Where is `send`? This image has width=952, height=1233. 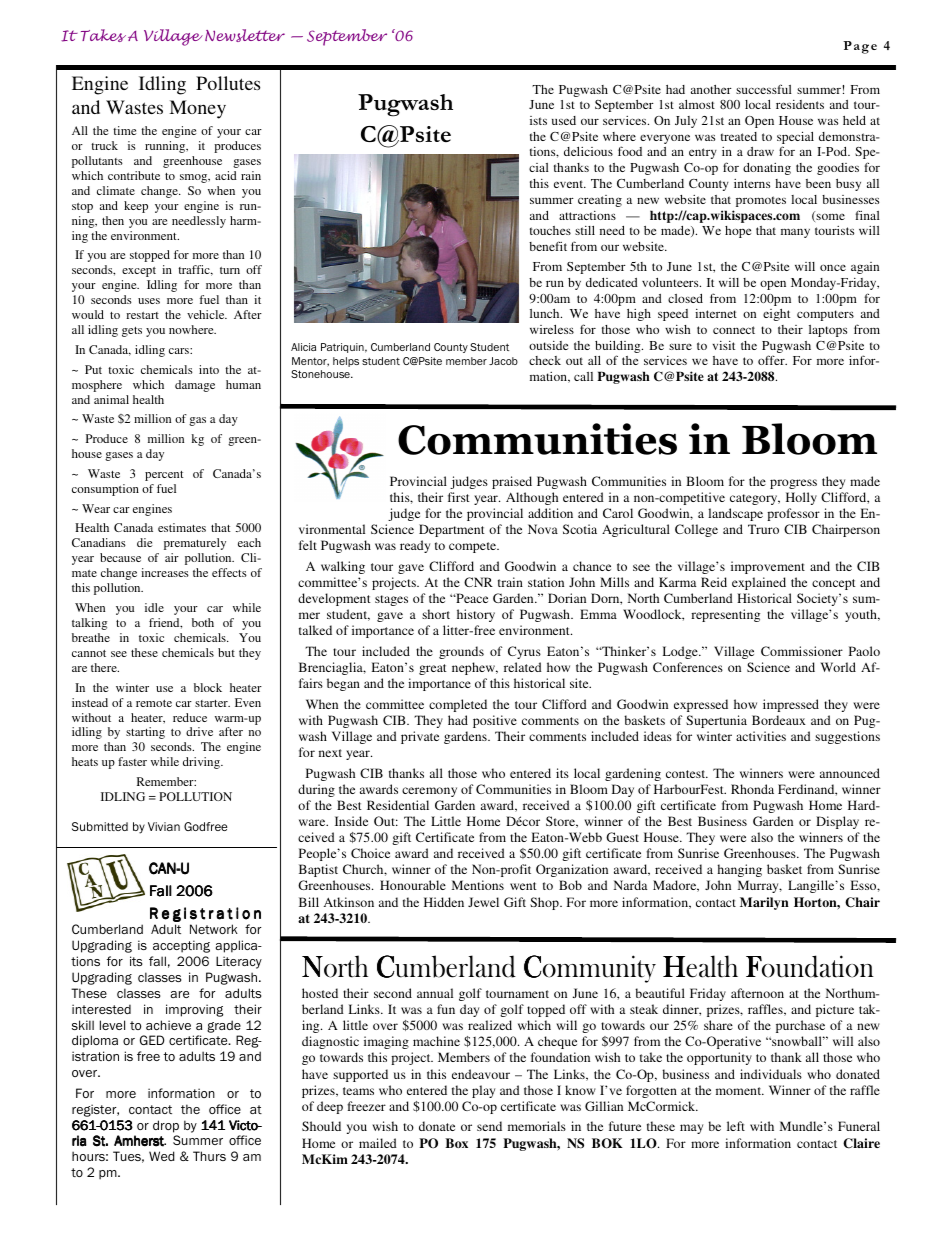 send is located at coordinates (489, 1126).
